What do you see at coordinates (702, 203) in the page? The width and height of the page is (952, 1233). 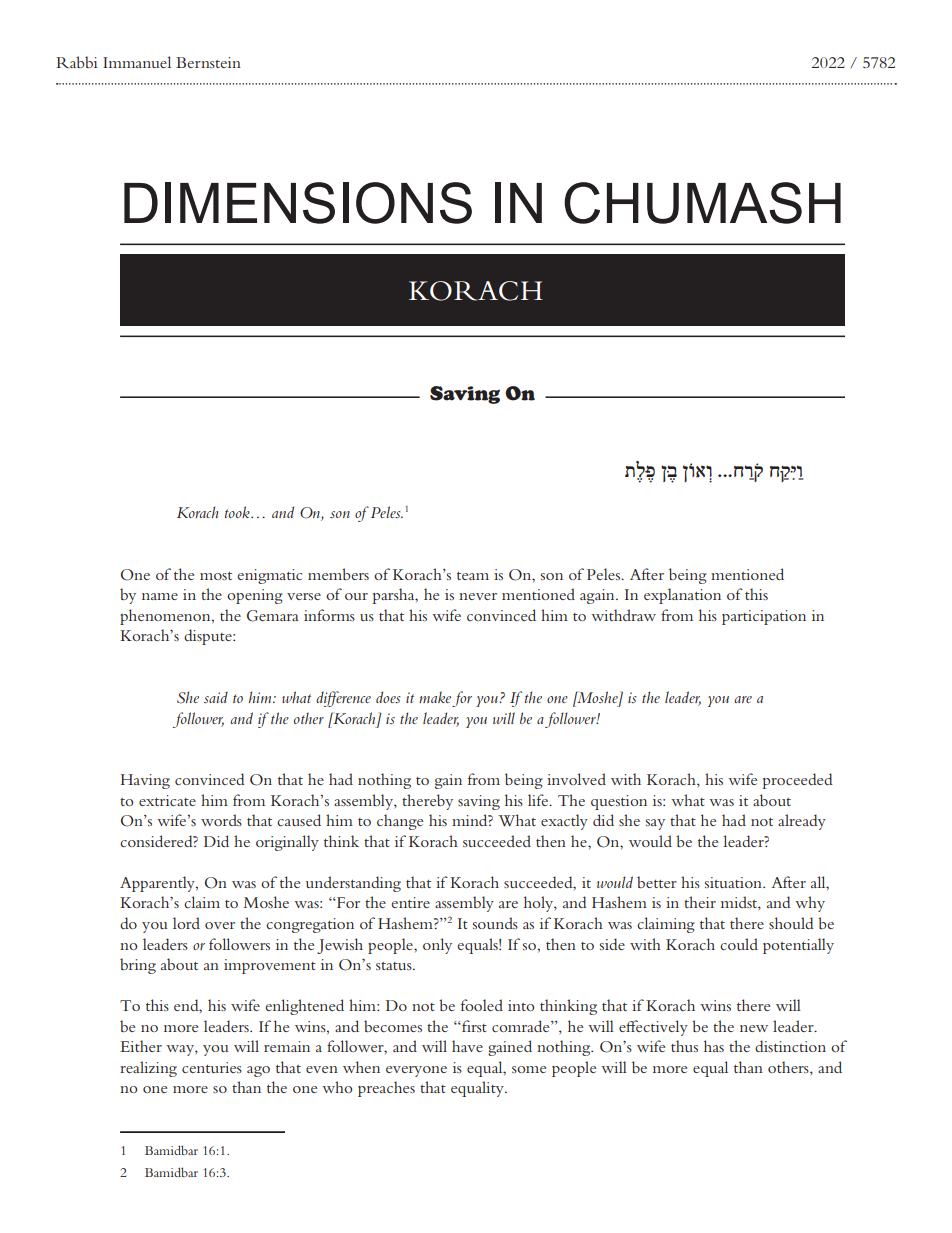 I see `CHUMASH` at bounding box center [702, 203].
